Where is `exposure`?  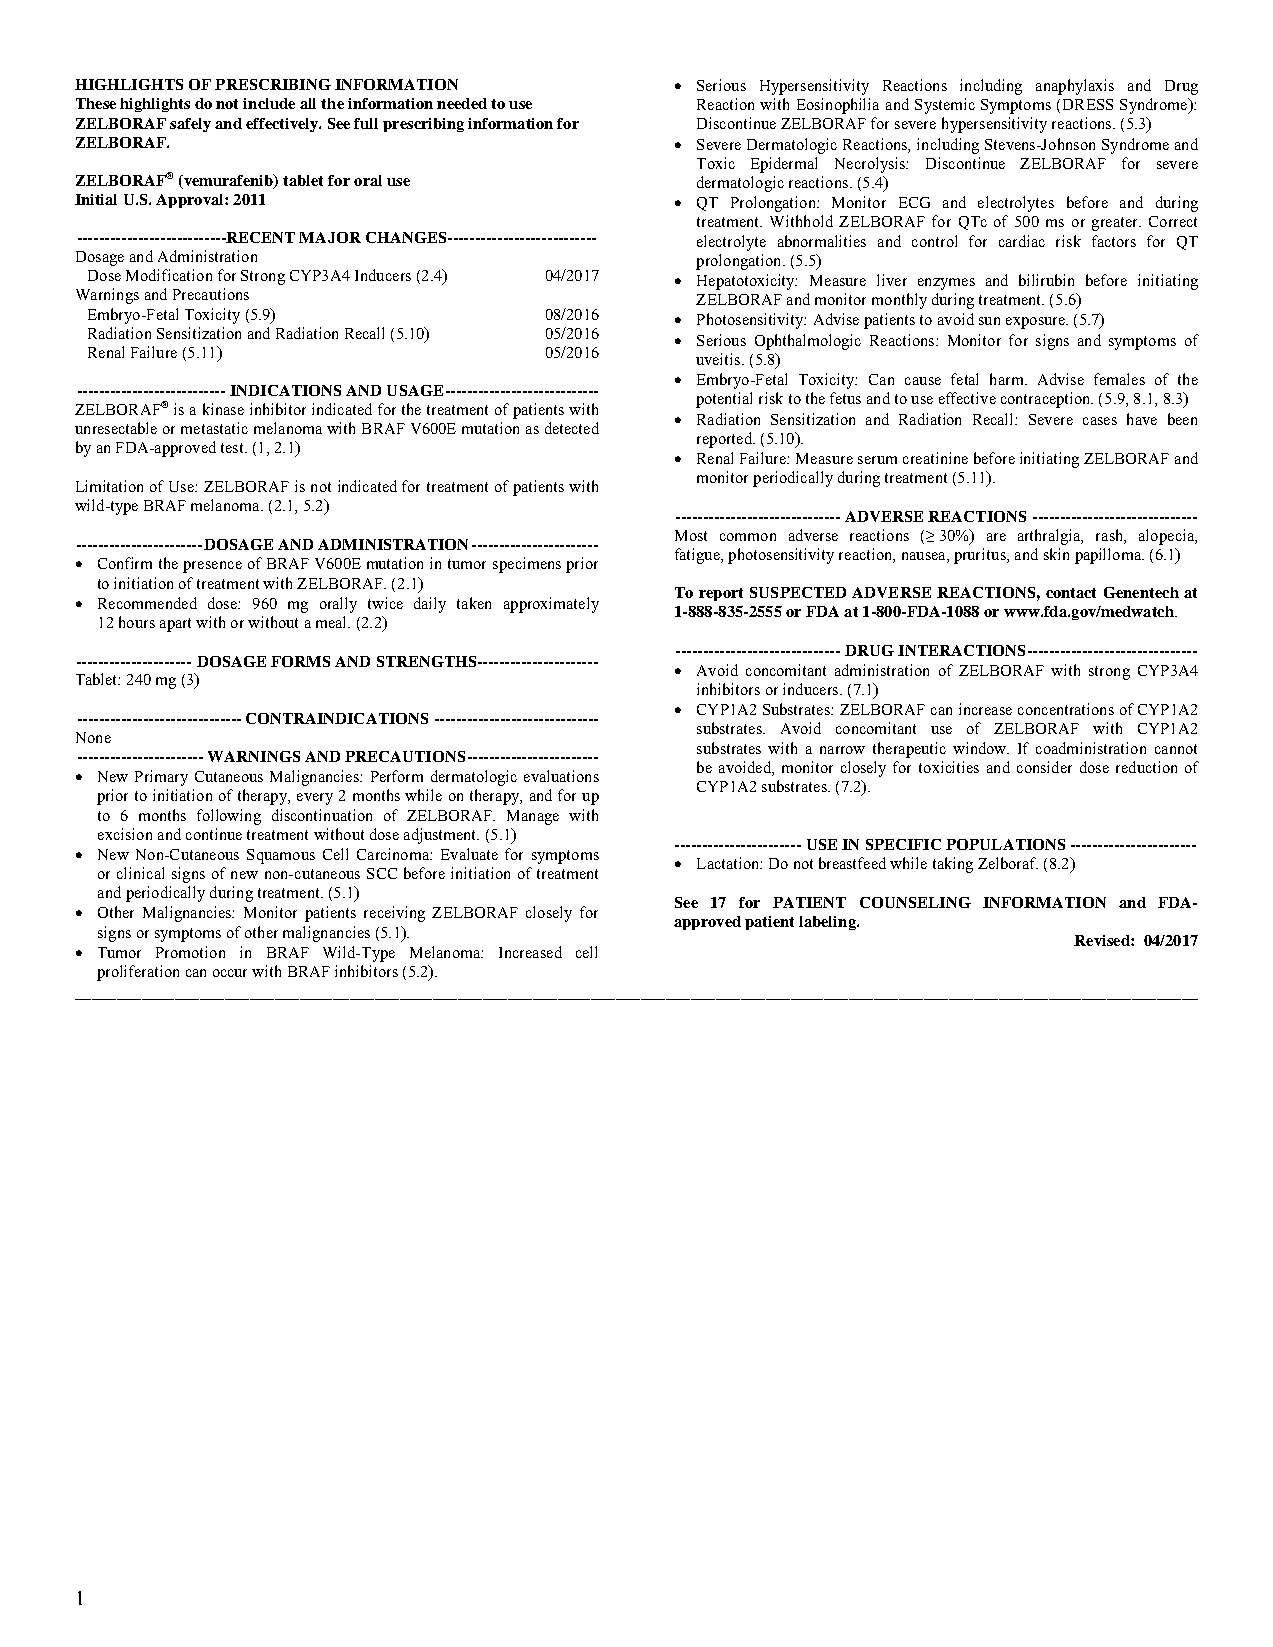
exposure is located at coordinates (1036, 323).
